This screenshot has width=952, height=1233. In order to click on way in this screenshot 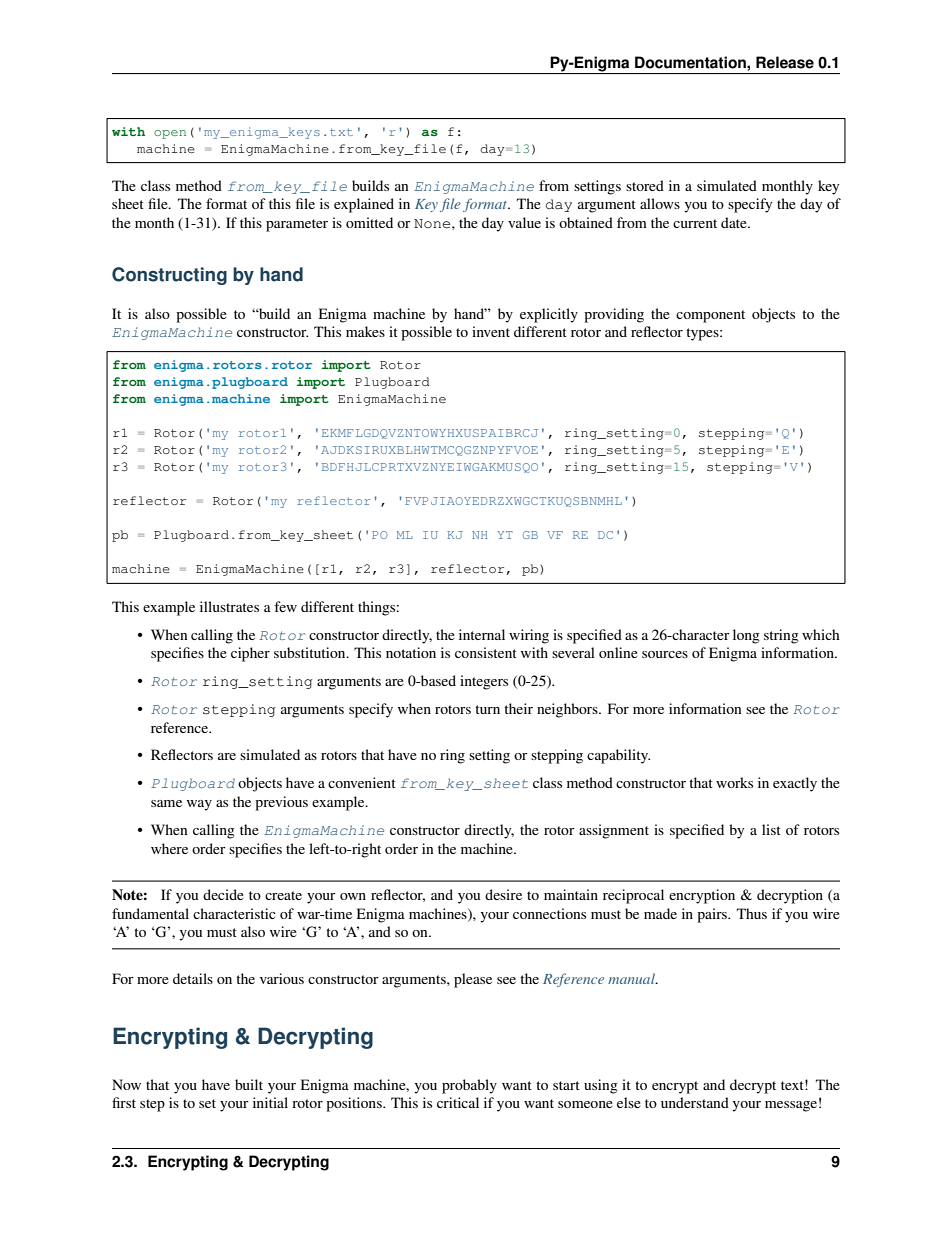, I will do `click(199, 805)`.
